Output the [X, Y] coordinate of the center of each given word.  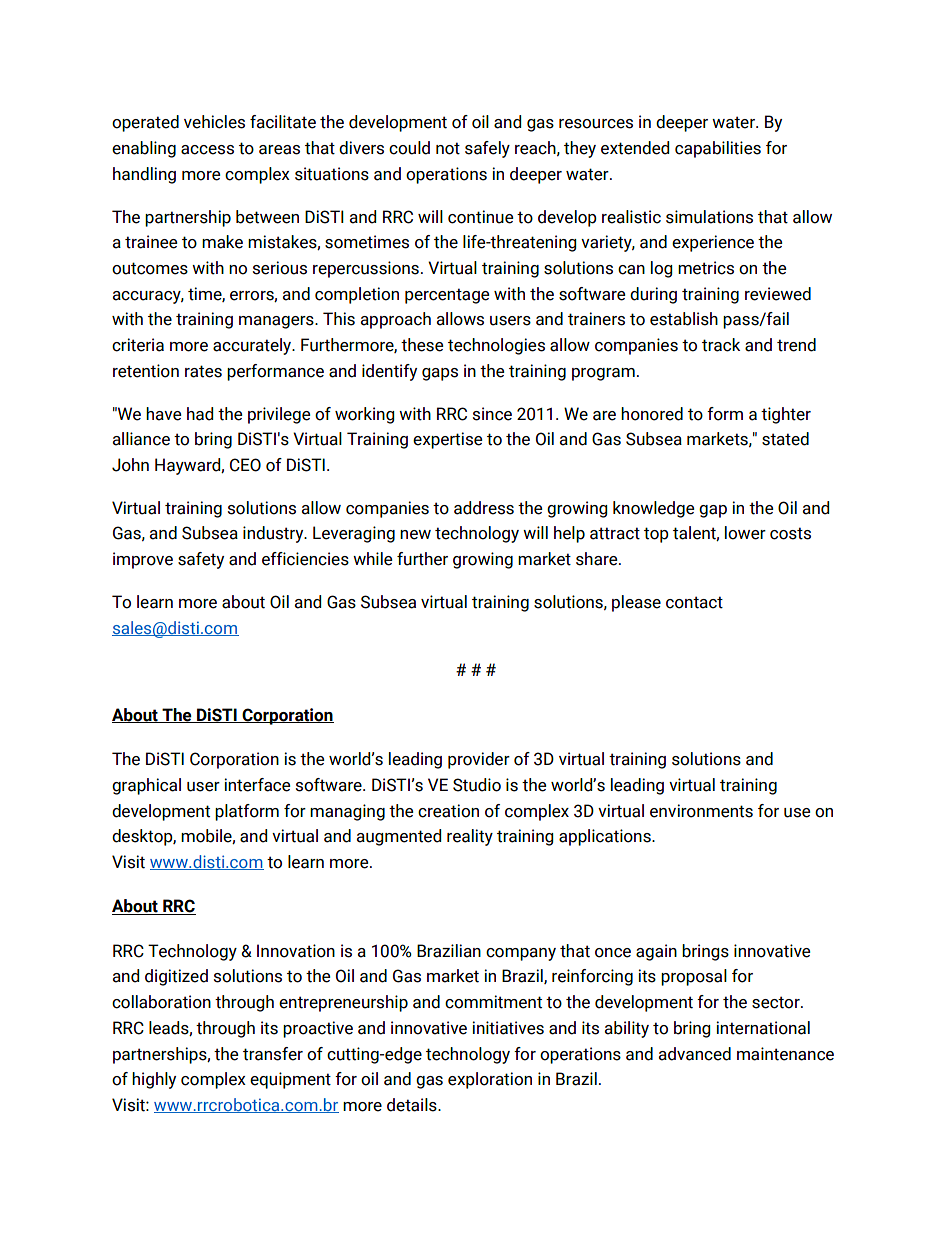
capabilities [718, 149]
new [415, 535]
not [448, 148]
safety [201, 560]
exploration [490, 1080]
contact [694, 602]
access [207, 150]
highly [154, 1080]
